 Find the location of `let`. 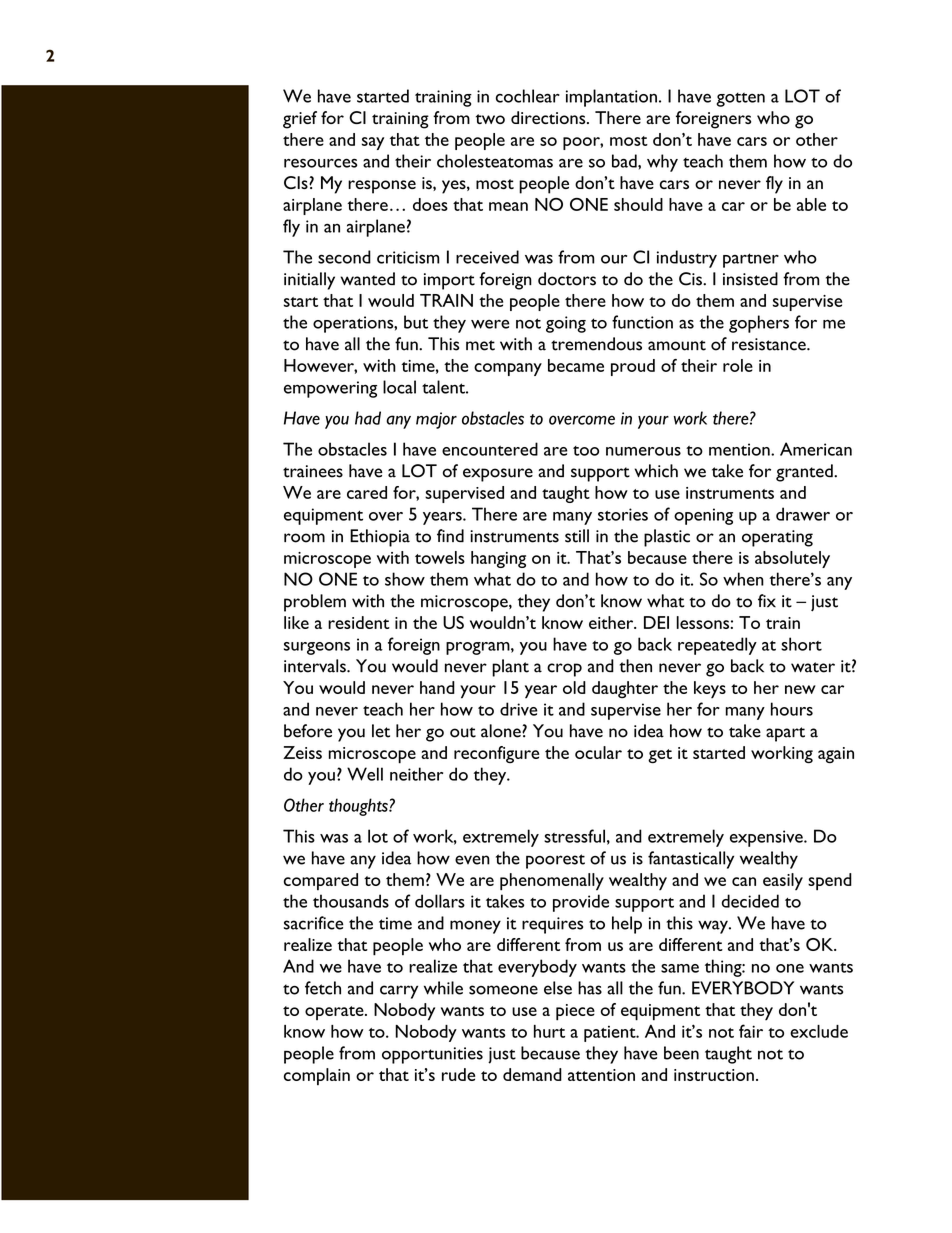

let is located at coordinates (381, 731).
